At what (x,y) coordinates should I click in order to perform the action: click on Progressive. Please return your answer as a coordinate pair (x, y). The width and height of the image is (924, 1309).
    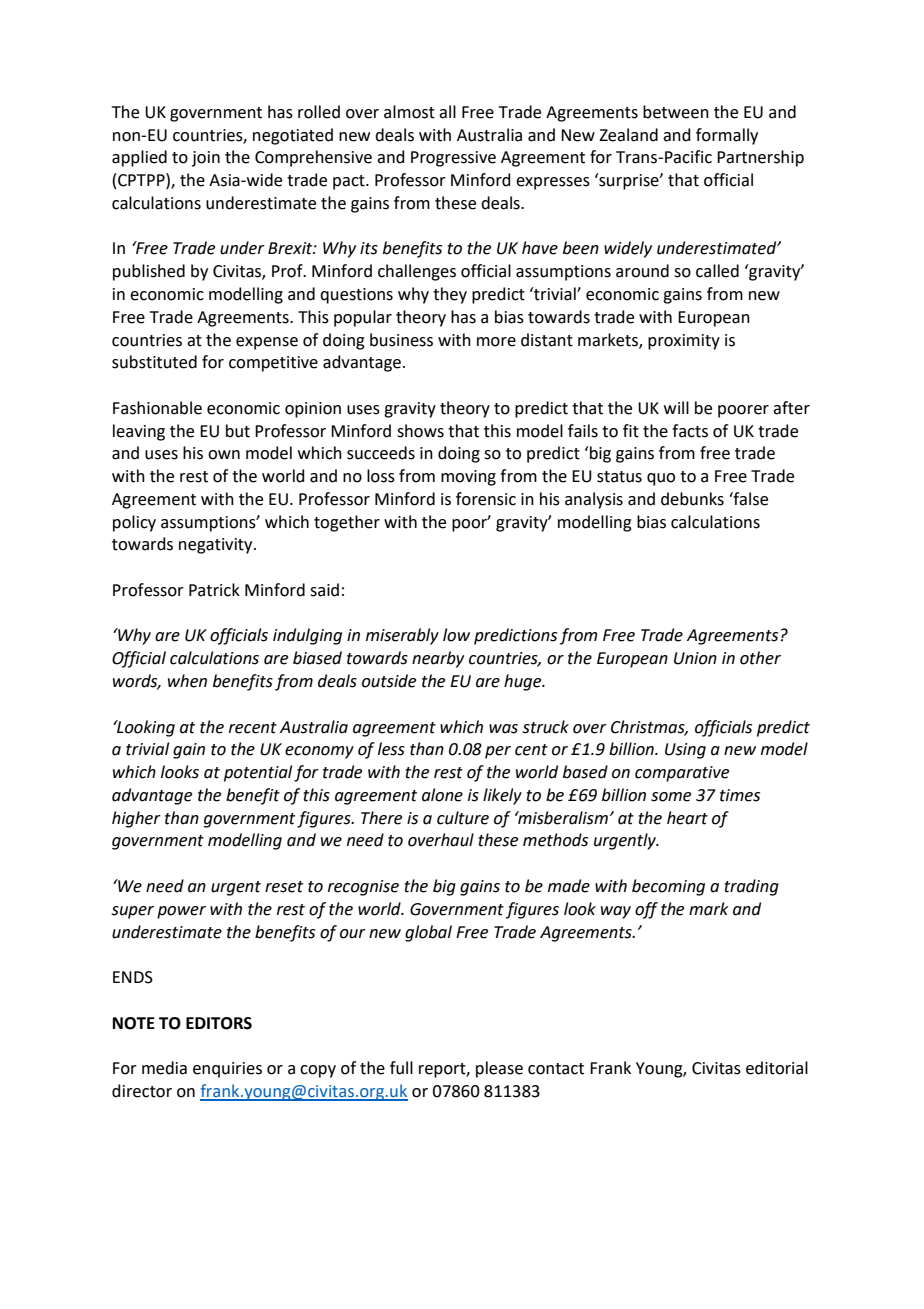
    Looking at the image, I should click on (453, 159).
